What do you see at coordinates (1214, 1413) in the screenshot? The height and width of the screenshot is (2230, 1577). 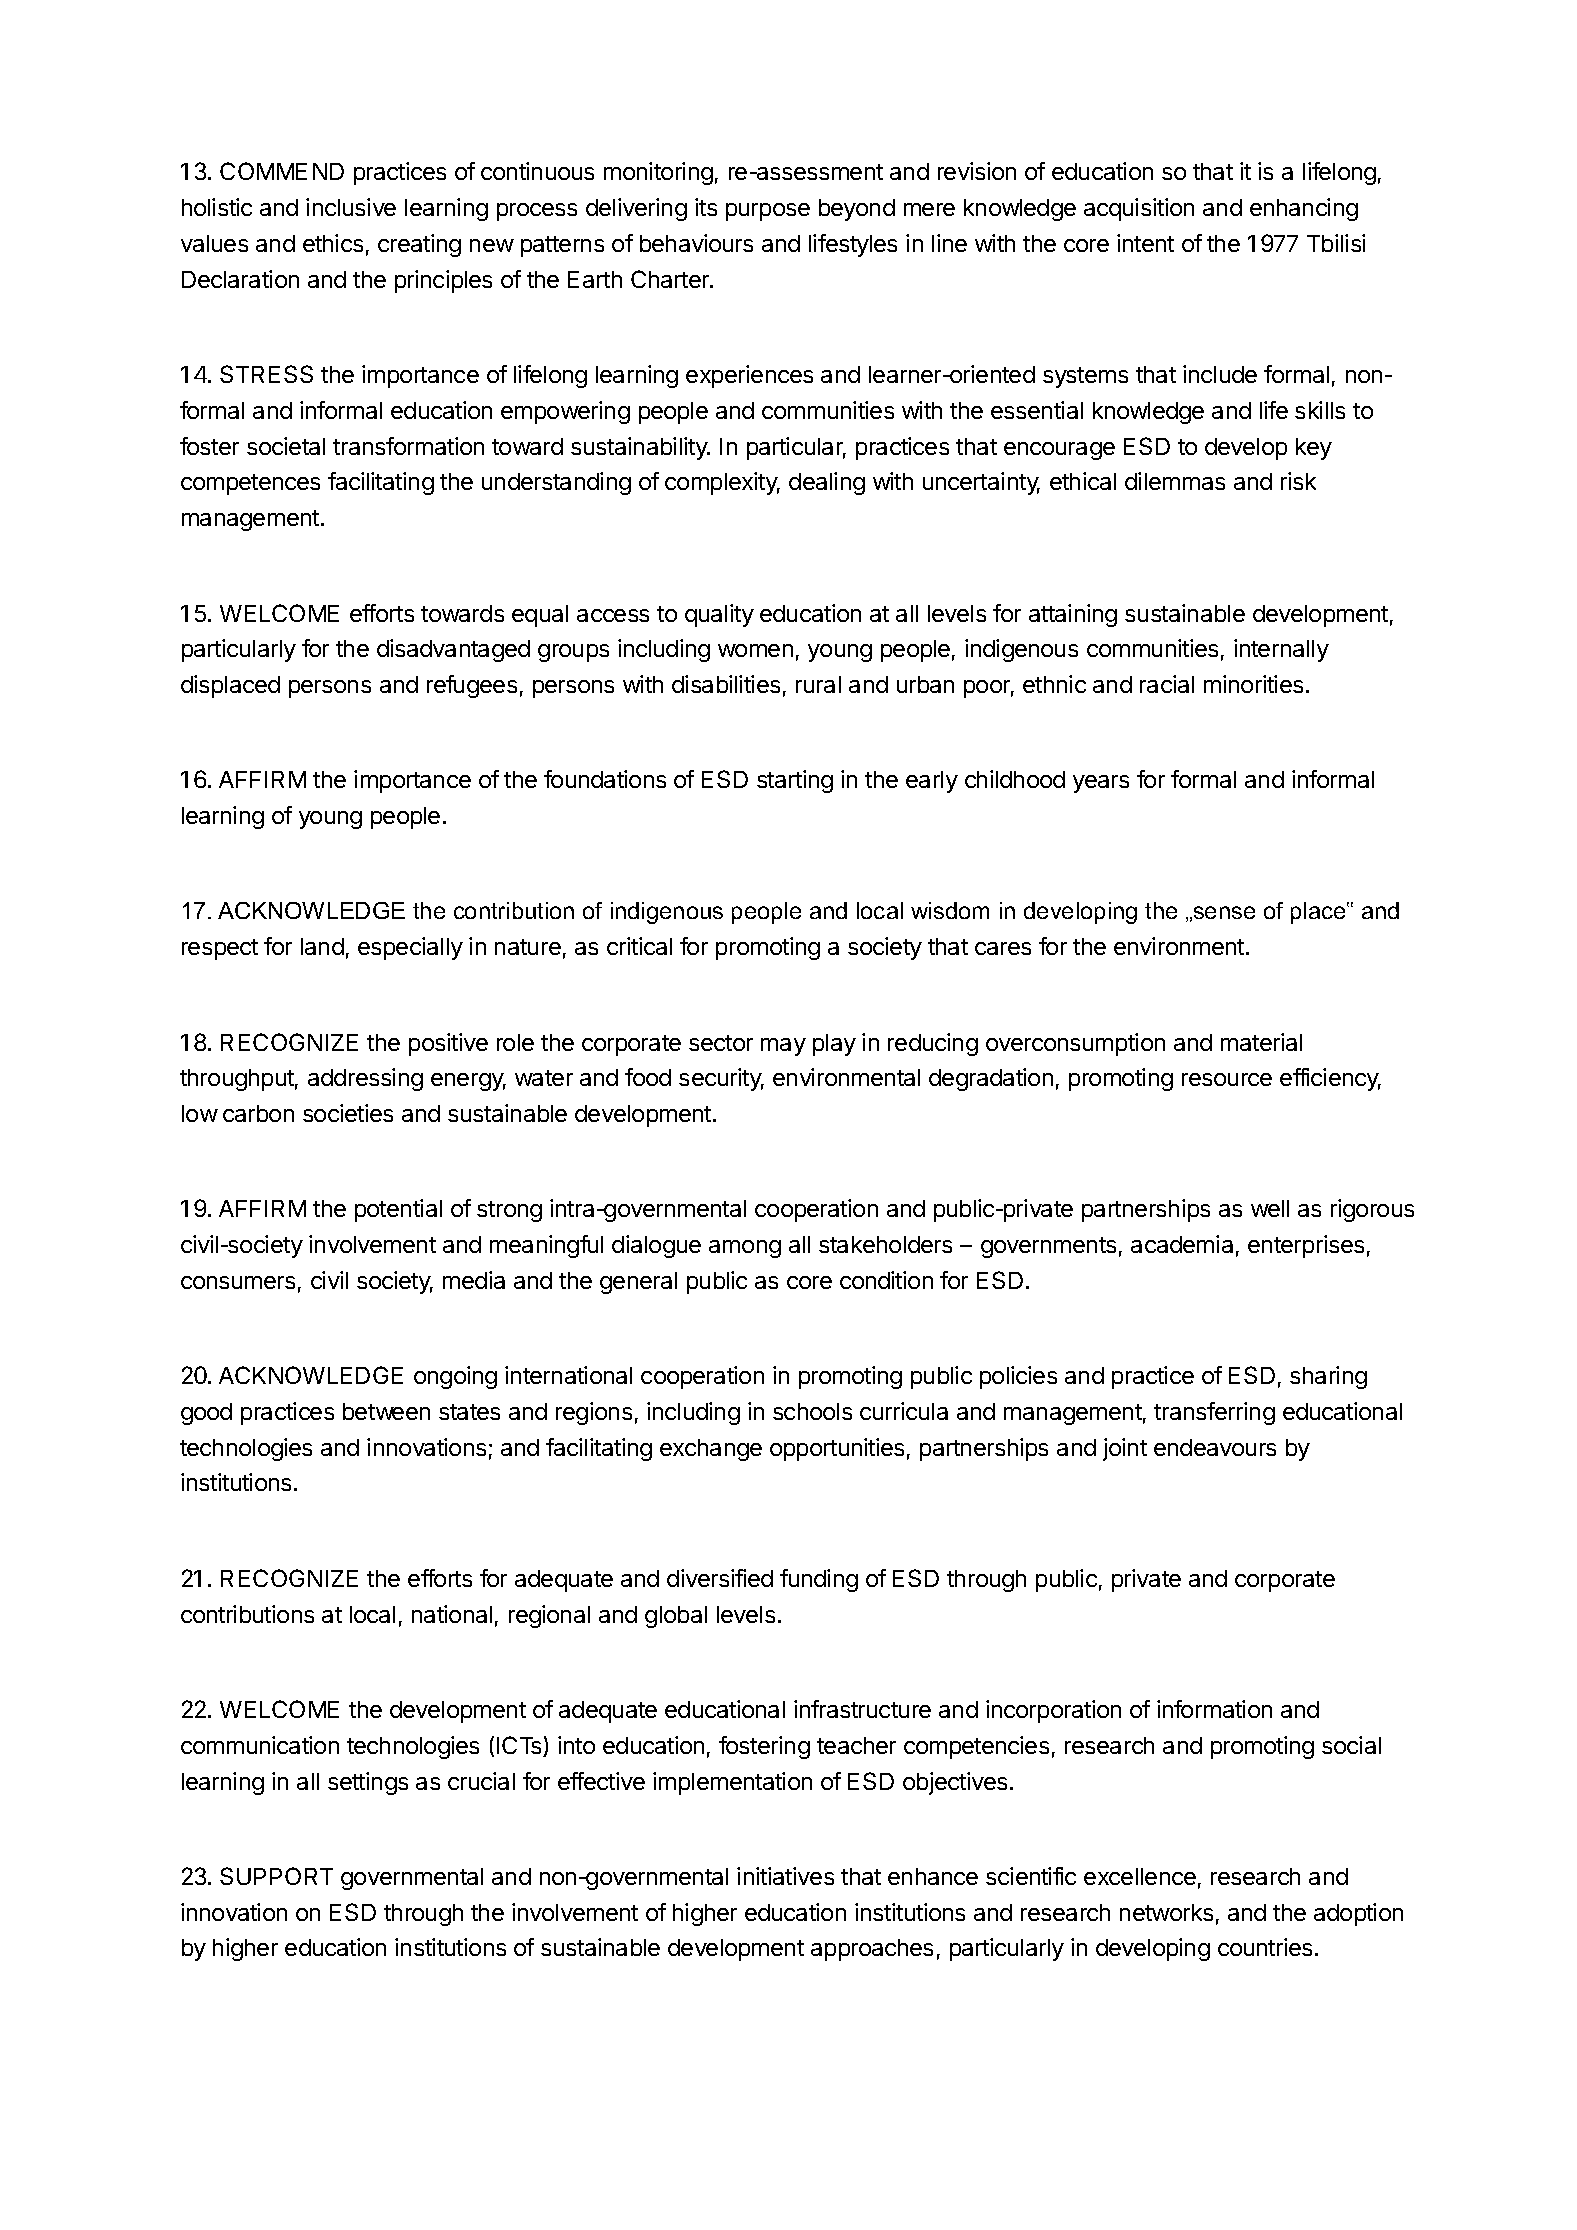 I see `transferring` at bounding box center [1214, 1413].
